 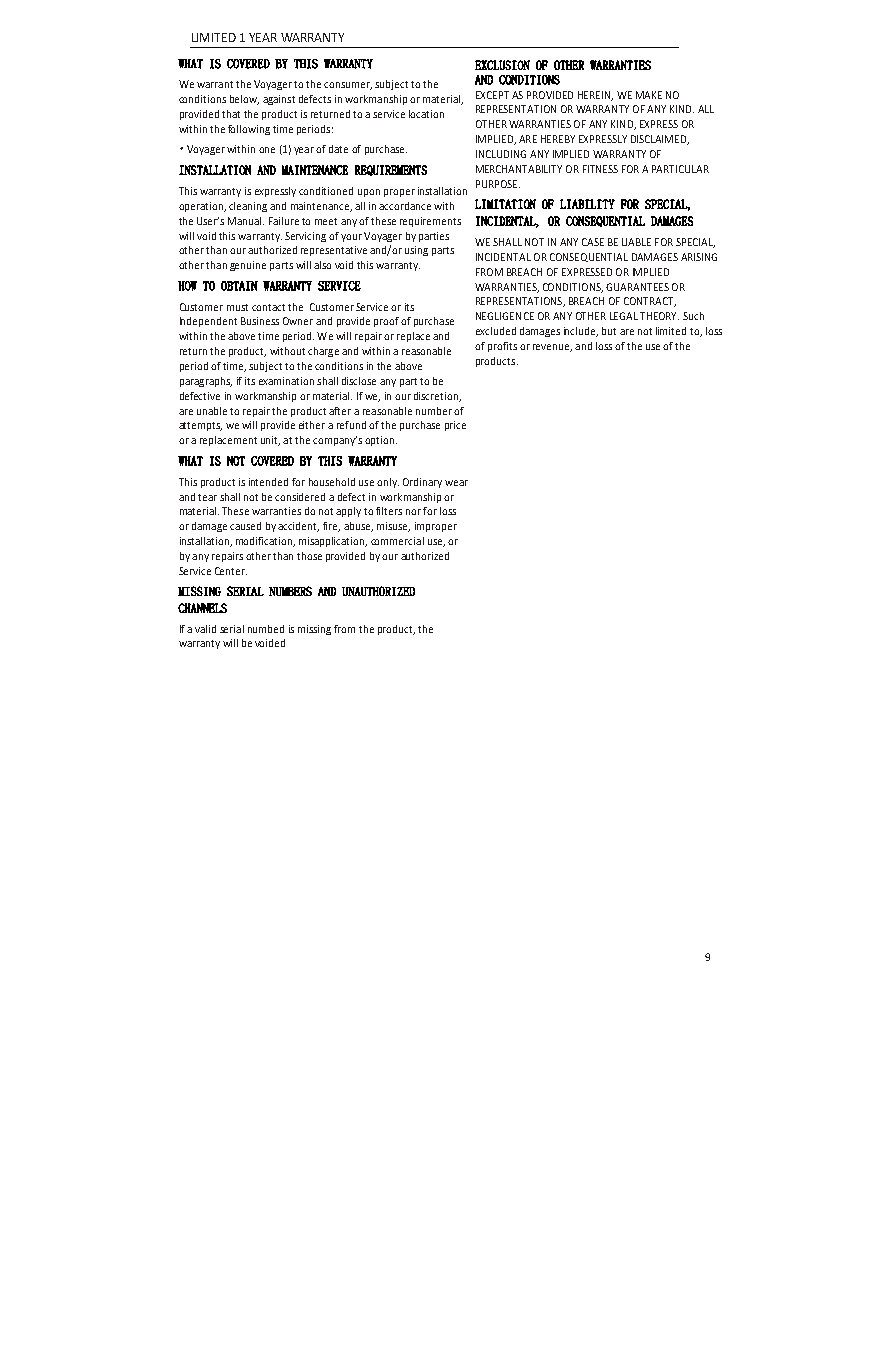 I want to click on price, so click(x=455, y=426).
